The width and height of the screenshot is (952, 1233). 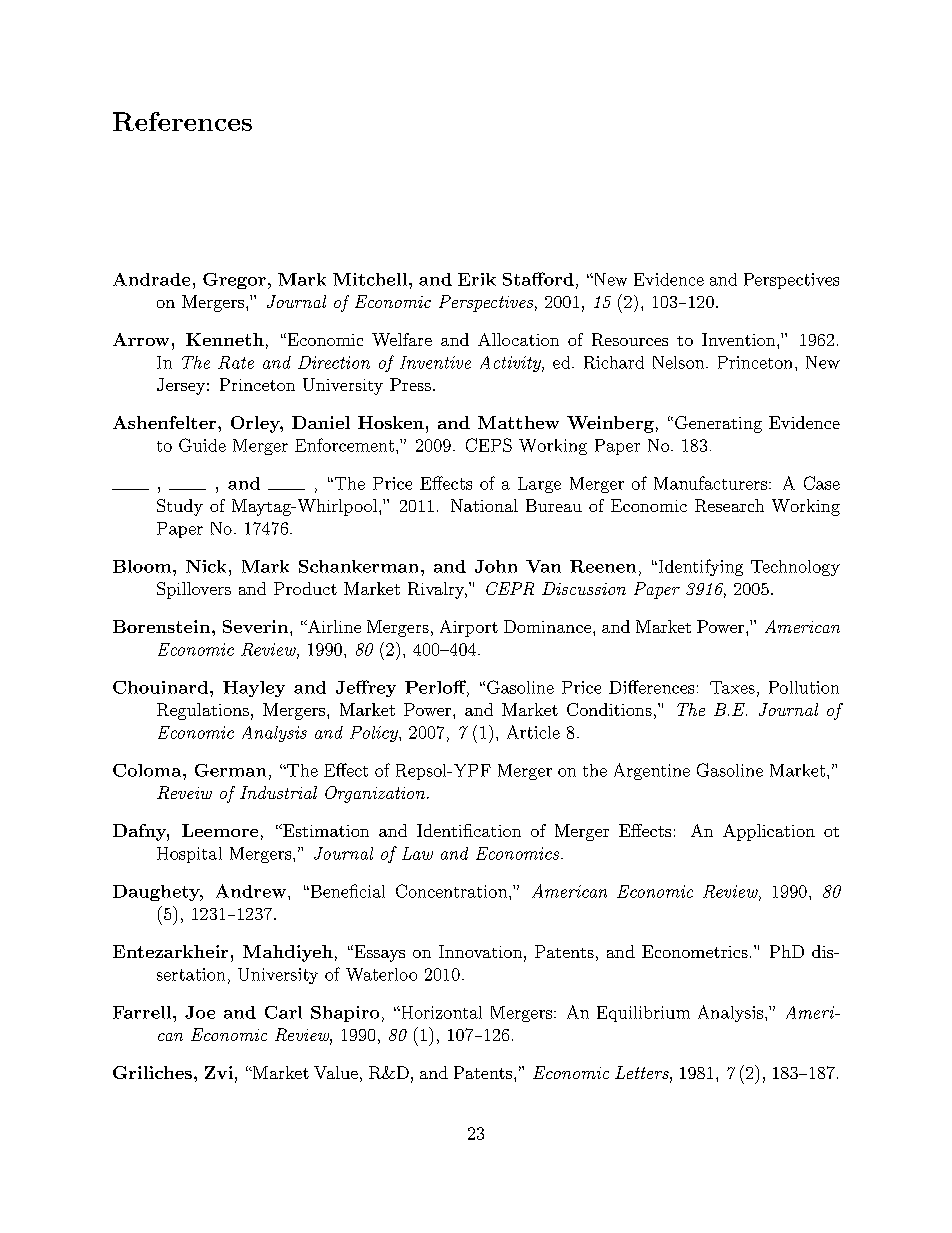 What do you see at coordinates (440, 1012) in the screenshot?
I see `Horizontal` at bounding box center [440, 1012].
